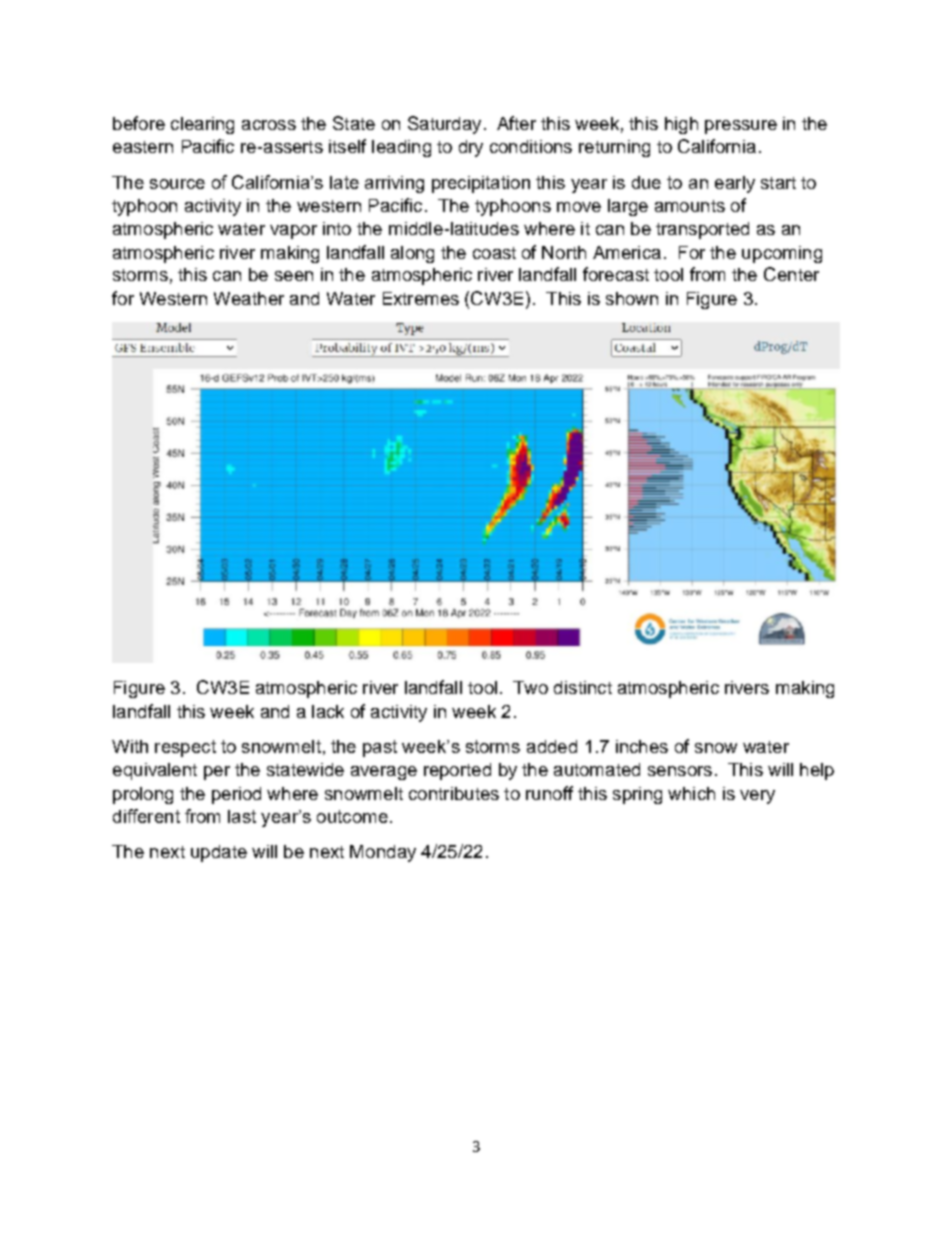 The width and height of the document is (952, 1233). Describe the element at coordinates (421, 298) in the document. I see `Extremes` at that location.
